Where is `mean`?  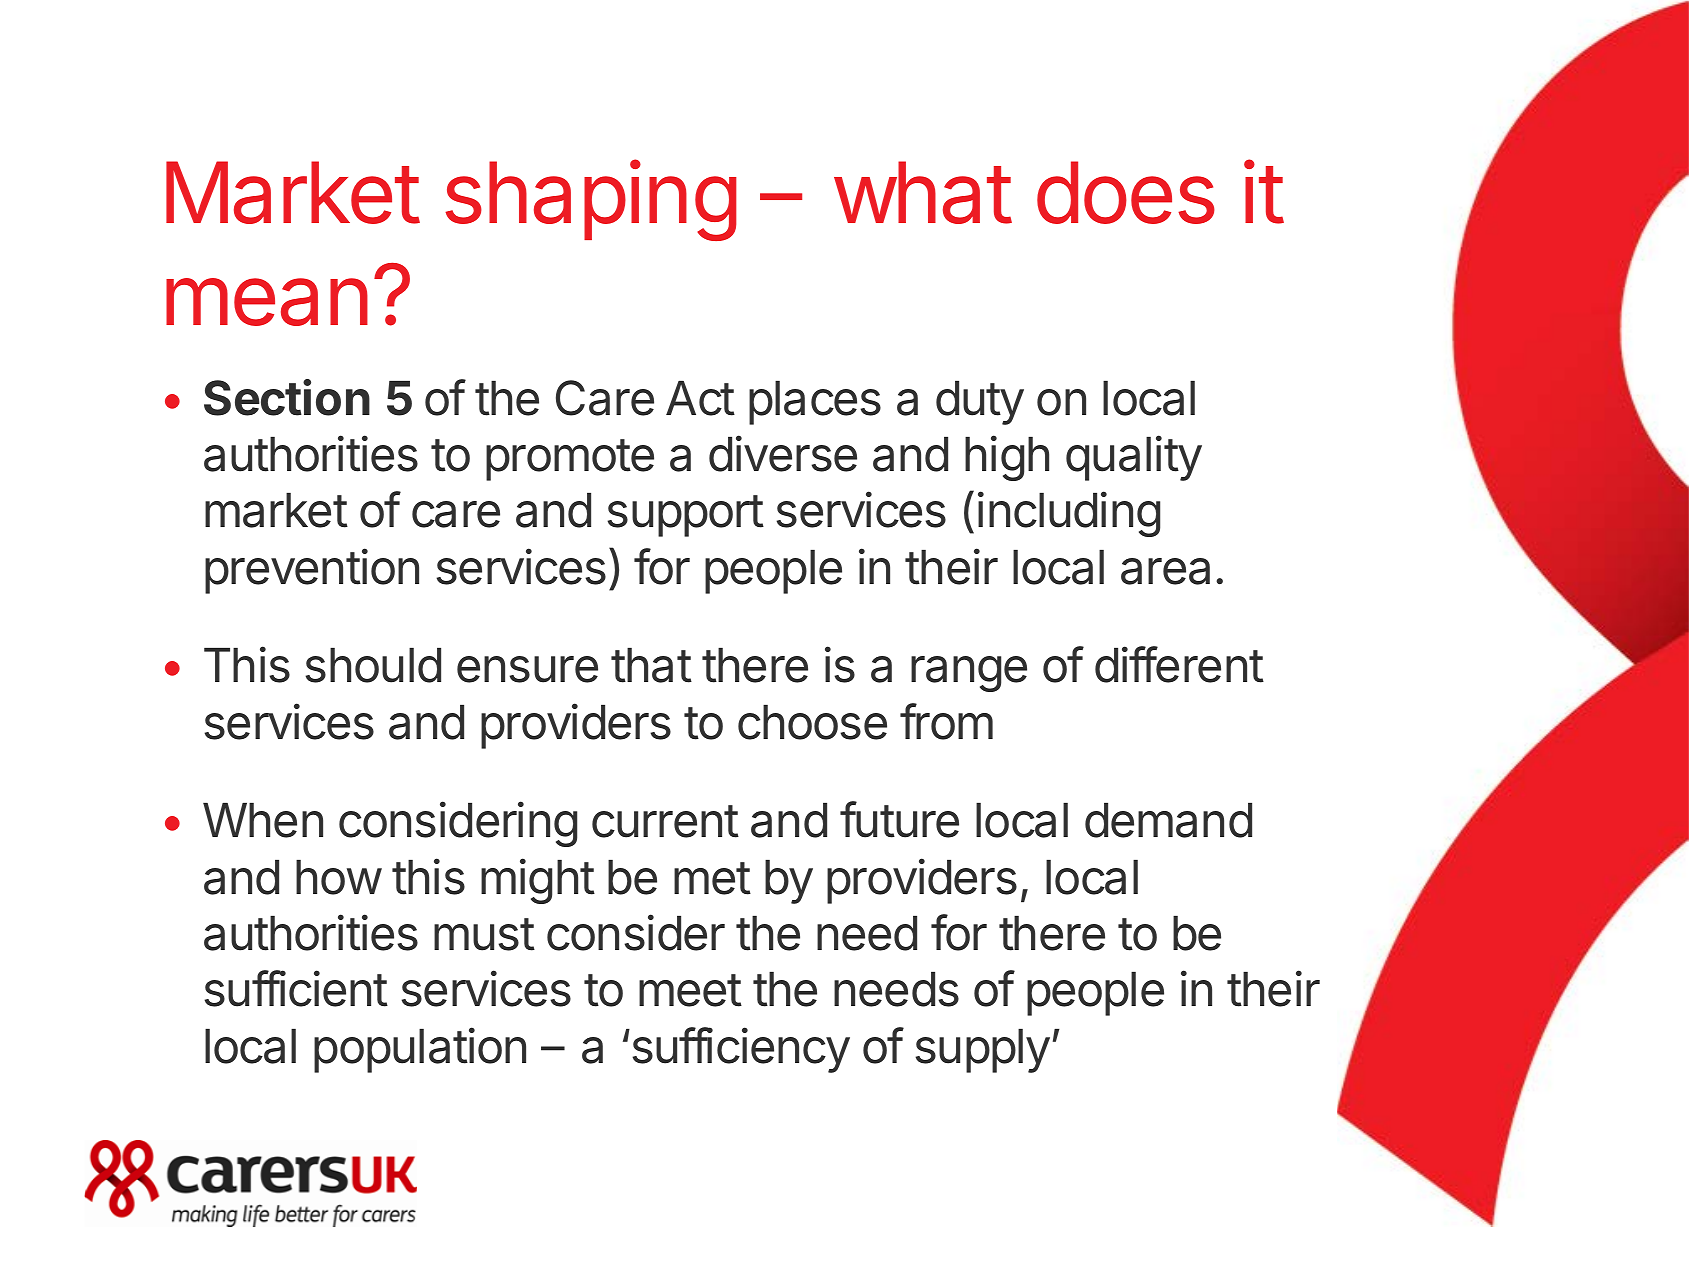
mean is located at coordinates (267, 302).
